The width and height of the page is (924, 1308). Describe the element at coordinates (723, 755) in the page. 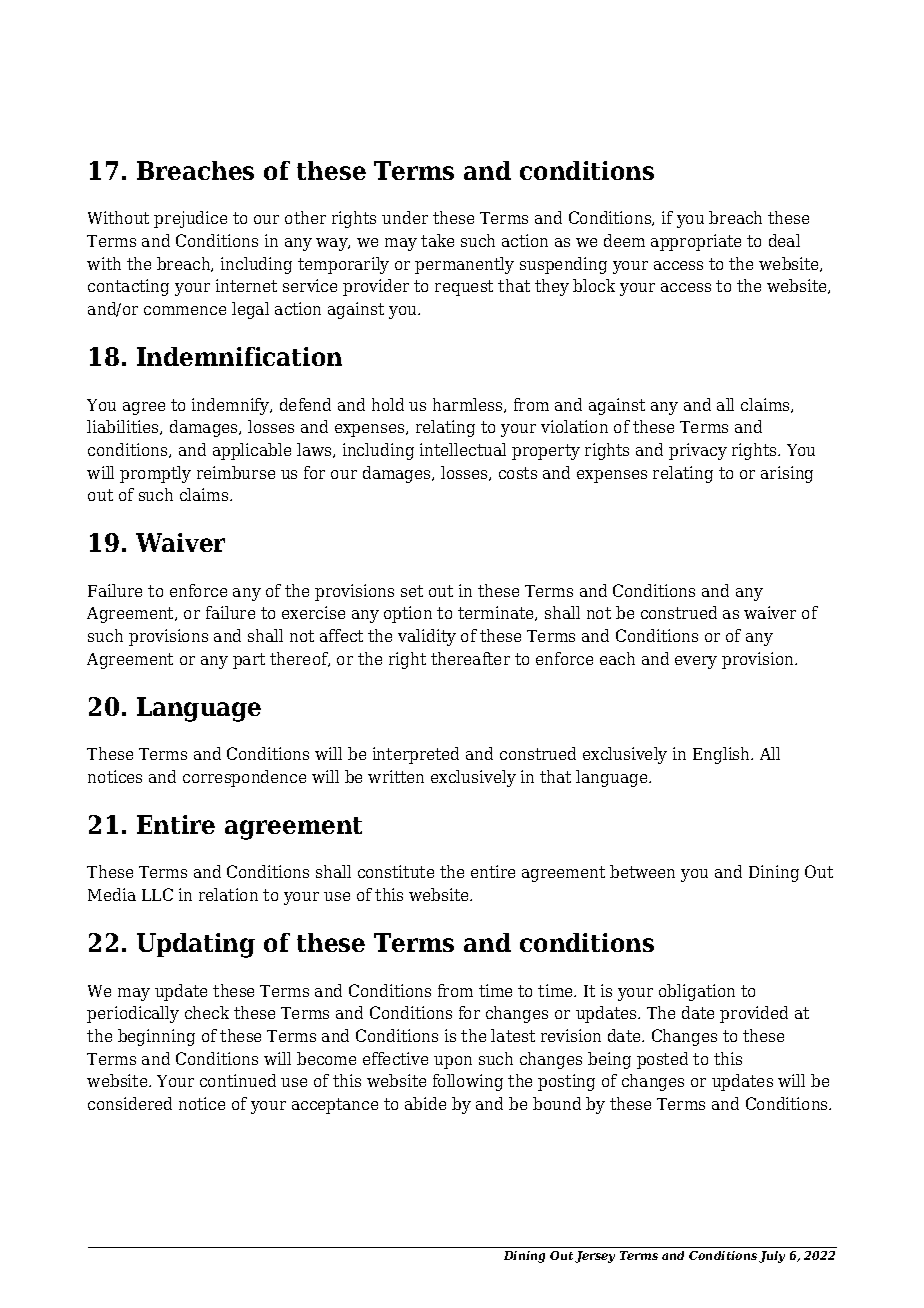

I see `English` at that location.
